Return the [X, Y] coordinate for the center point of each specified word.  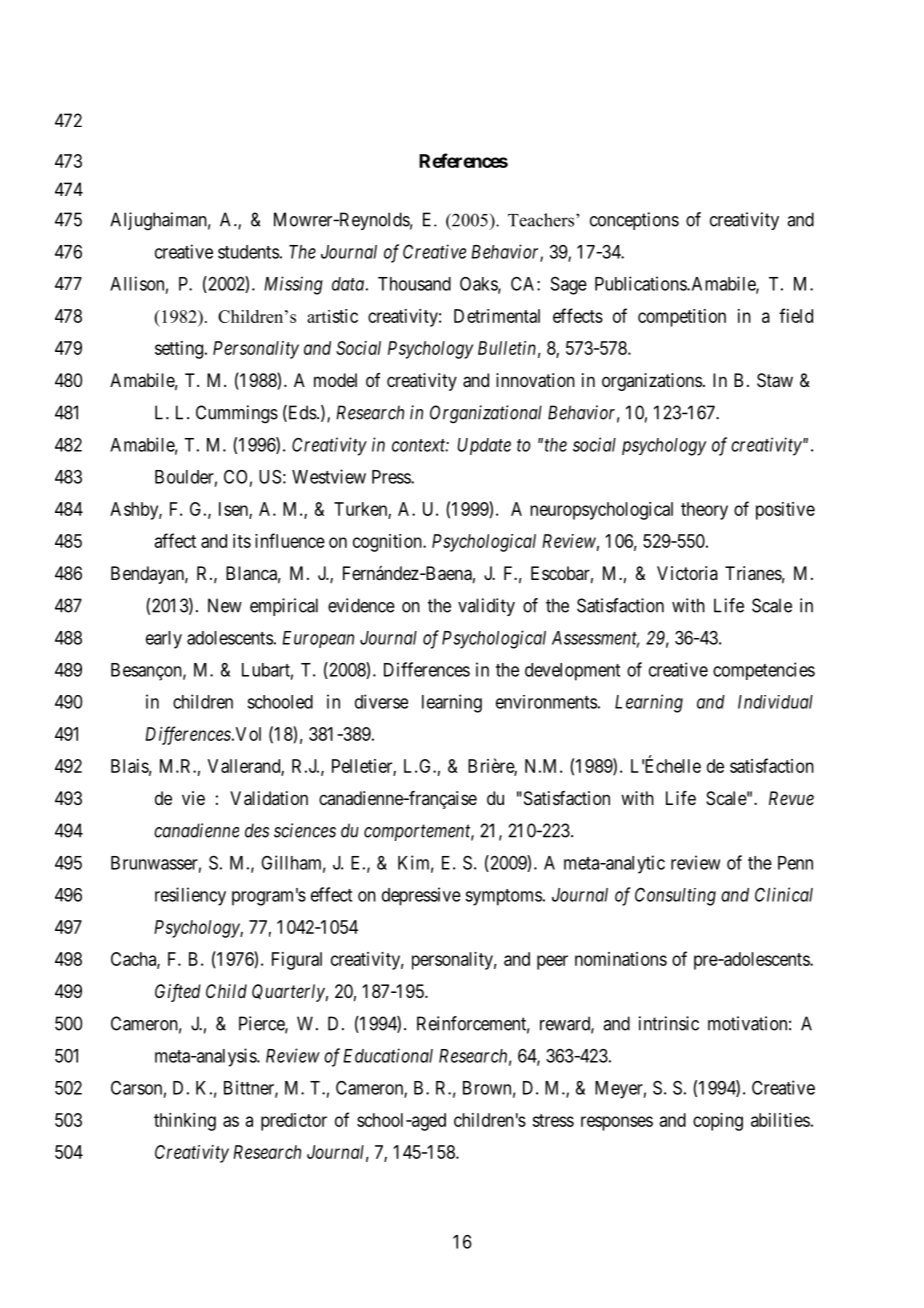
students [248, 252]
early [164, 640]
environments [546, 702]
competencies [764, 671]
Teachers [541, 220]
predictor [294, 1122]
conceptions [634, 221]
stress [553, 1120]
